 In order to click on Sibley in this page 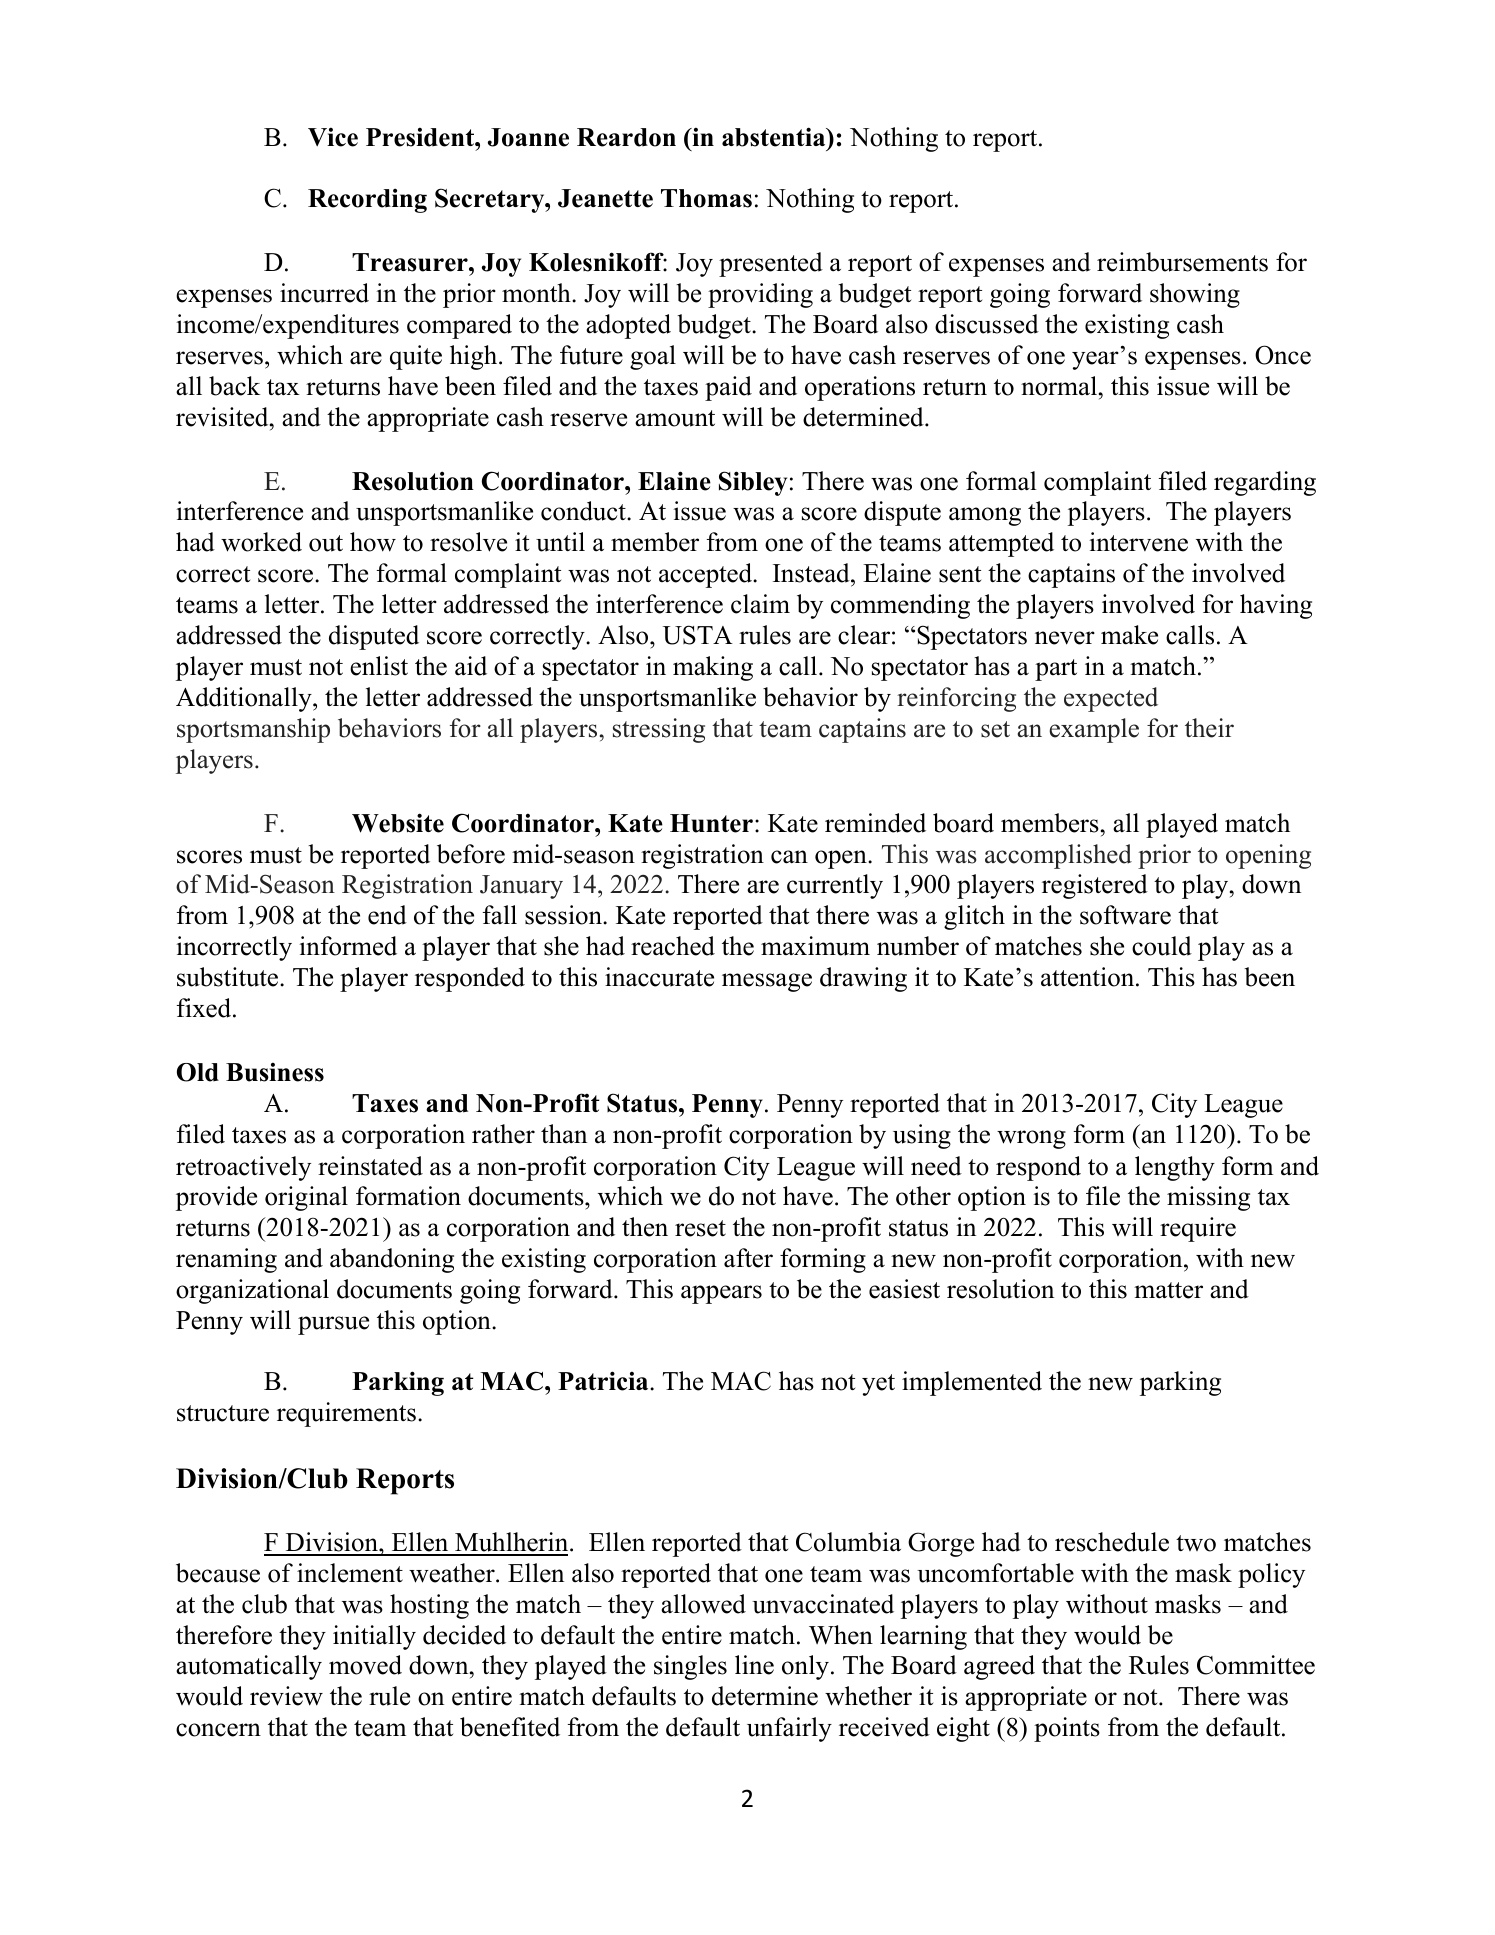, I will do `click(753, 483)`.
